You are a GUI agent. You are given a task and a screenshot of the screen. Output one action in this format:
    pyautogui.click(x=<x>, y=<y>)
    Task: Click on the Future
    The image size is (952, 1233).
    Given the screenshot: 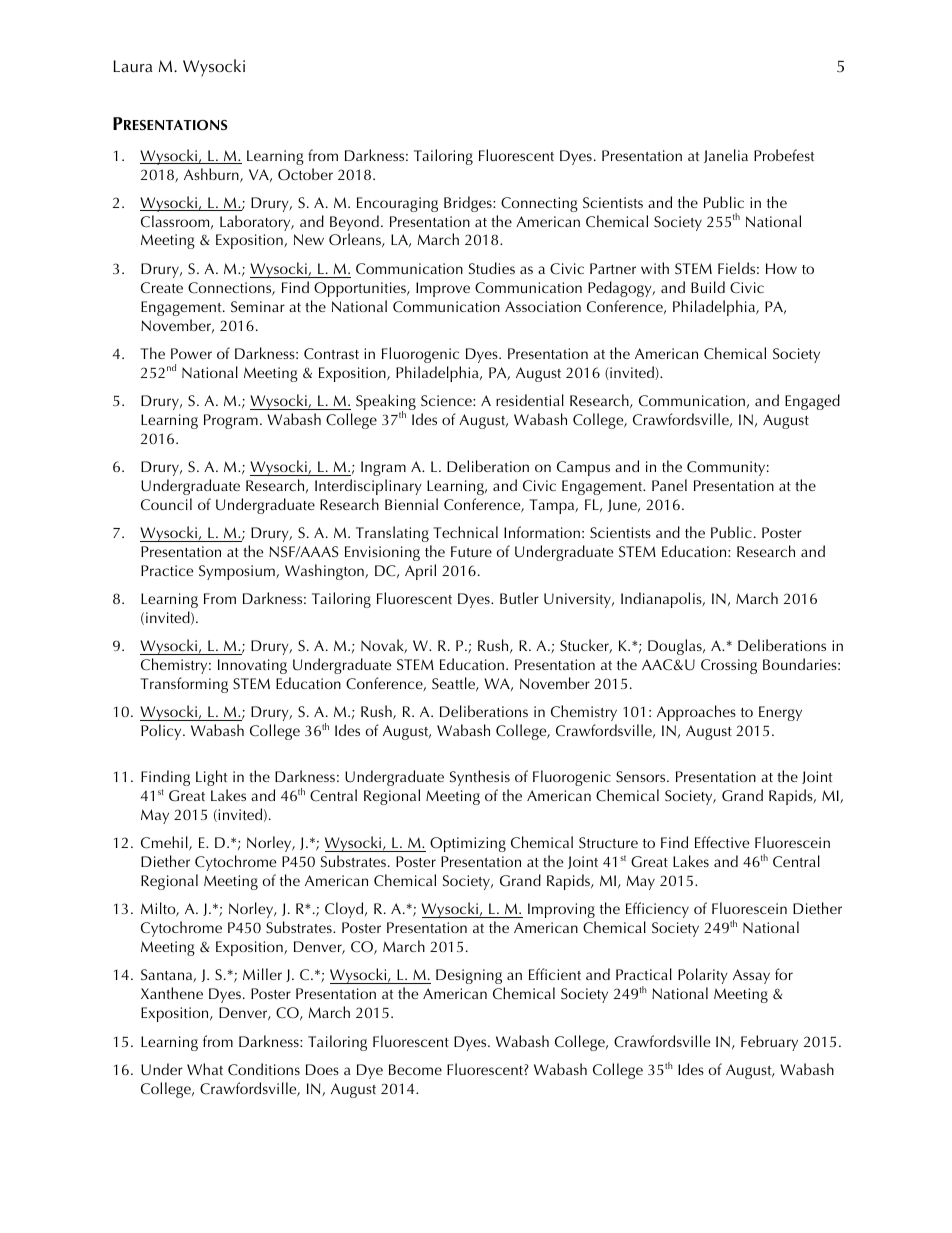 What is the action you would take?
    pyautogui.click(x=471, y=551)
